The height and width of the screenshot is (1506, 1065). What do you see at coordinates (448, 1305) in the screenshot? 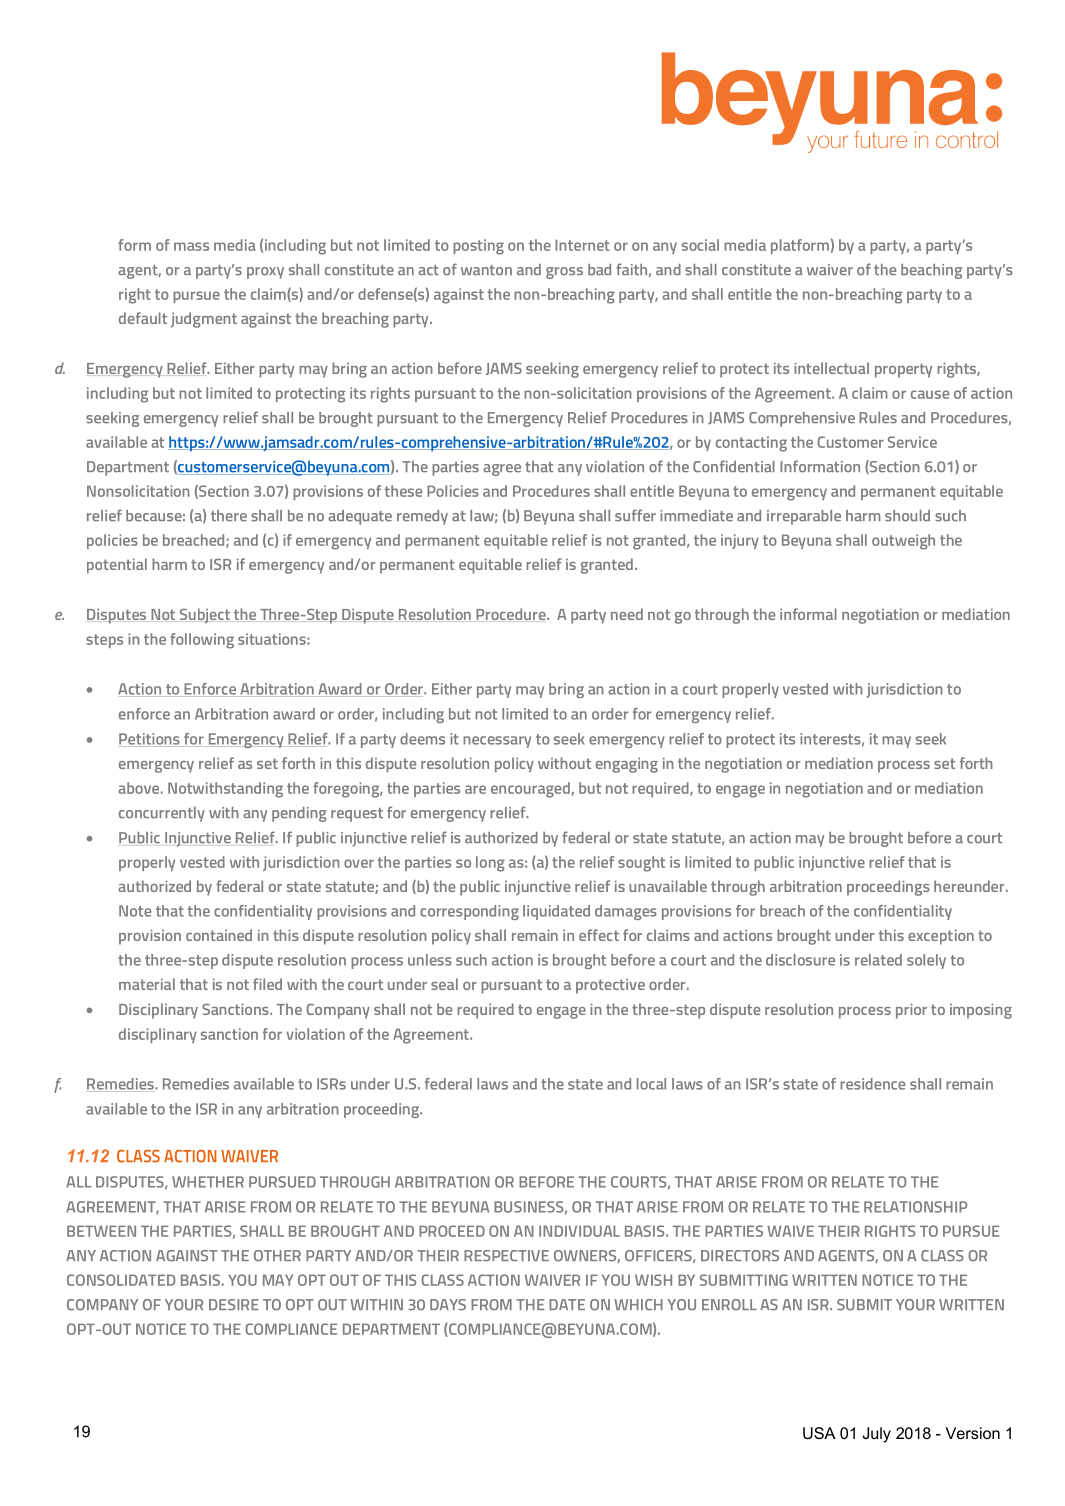
I see `DAYS` at bounding box center [448, 1305].
